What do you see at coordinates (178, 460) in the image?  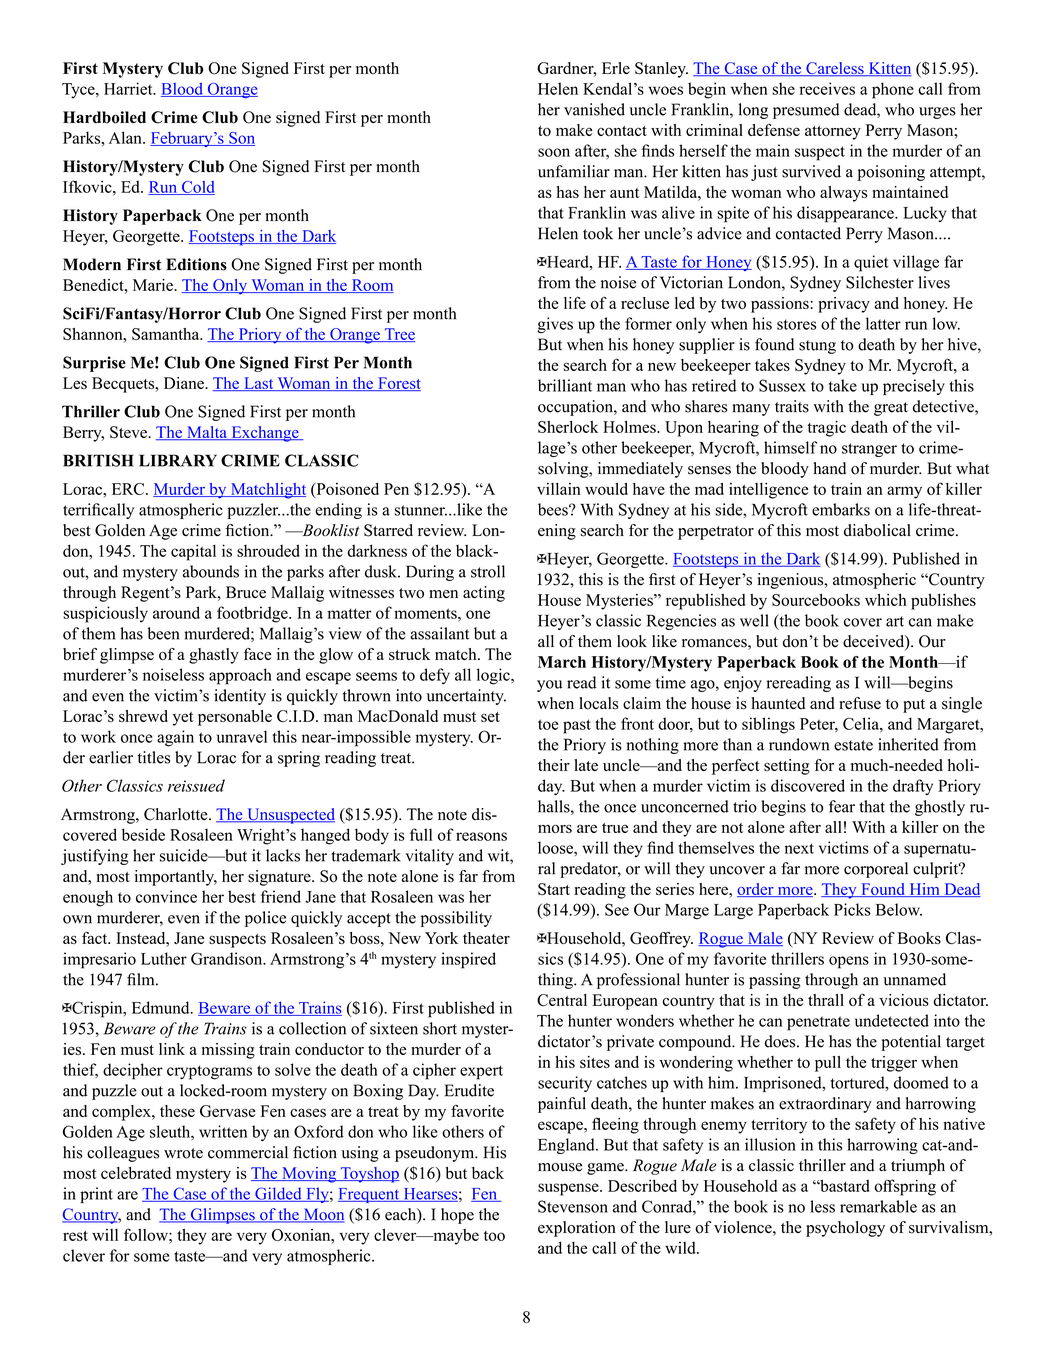 I see `LIBRARY` at bounding box center [178, 460].
